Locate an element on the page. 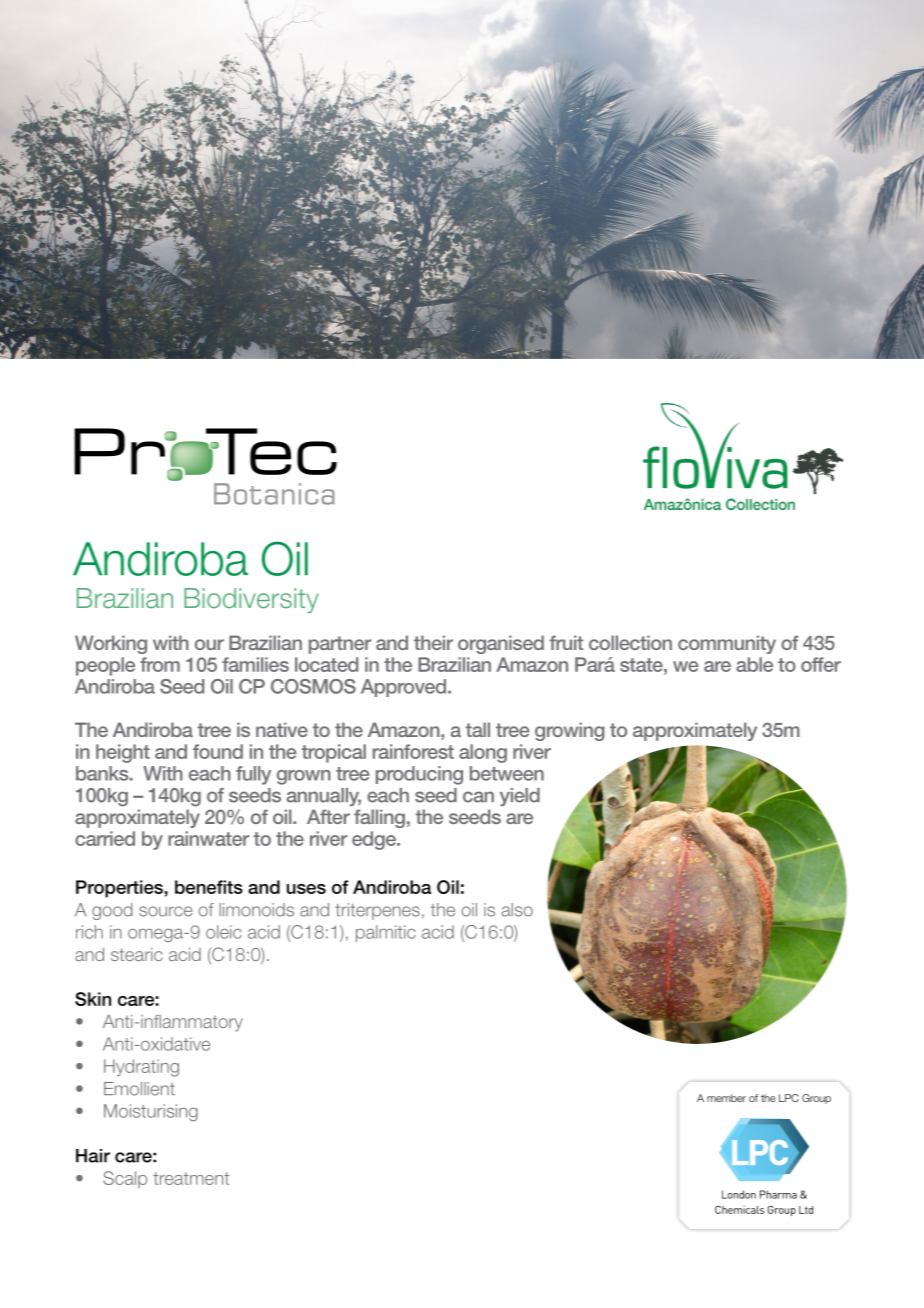  their is located at coordinates (433, 642).
